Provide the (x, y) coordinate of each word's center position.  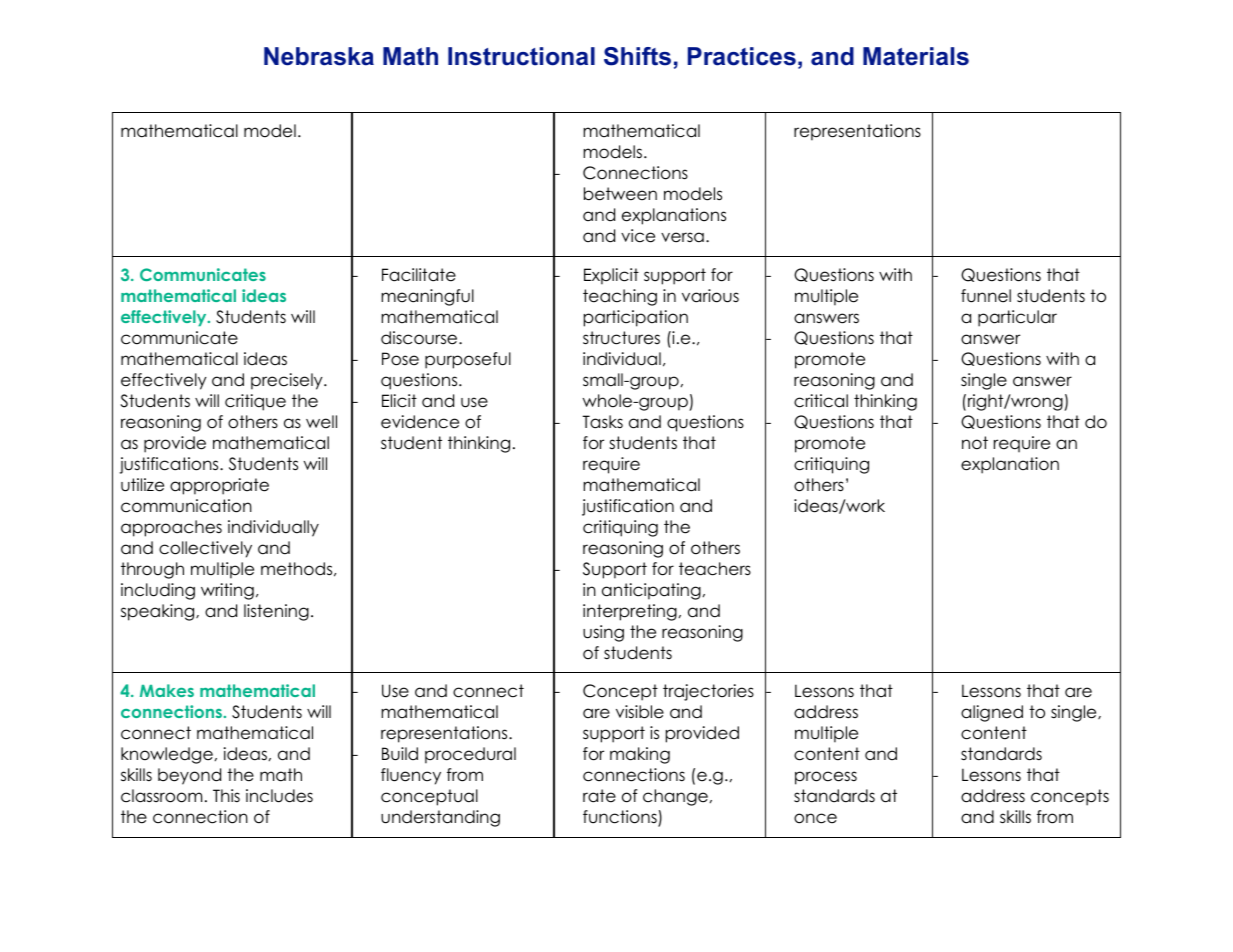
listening (276, 612)
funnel (986, 296)
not (975, 443)
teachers (715, 569)
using (603, 633)
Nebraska (319, 56)
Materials (916, 56)
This (226, 795)
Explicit (611, 276)
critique (255, 402)
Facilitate (419, 275)
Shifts (637, 56)
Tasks (602, 422)
